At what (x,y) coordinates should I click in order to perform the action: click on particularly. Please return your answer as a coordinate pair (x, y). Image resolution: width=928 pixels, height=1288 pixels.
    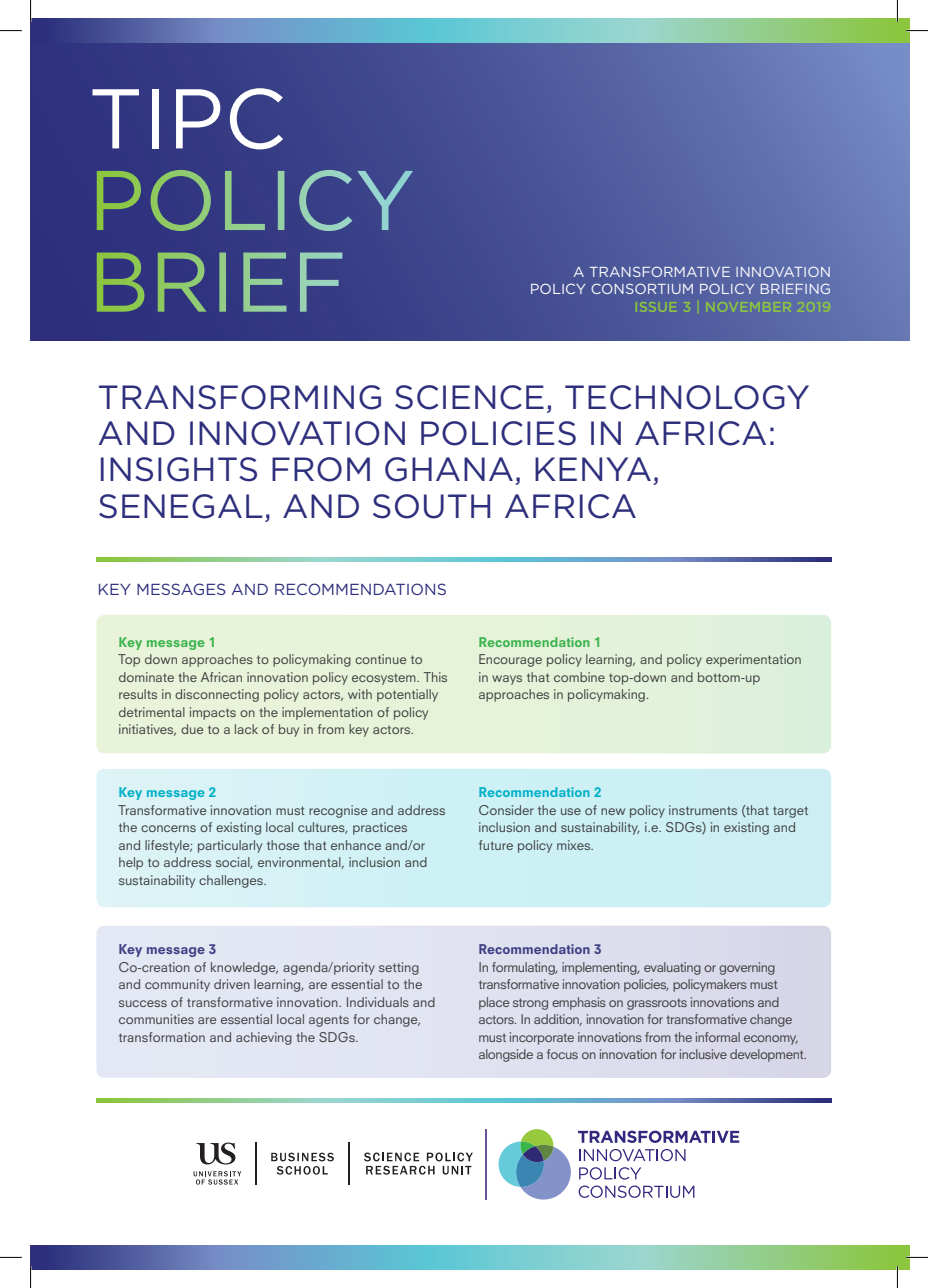
    Looking at the image, I should click on (230, 846).
